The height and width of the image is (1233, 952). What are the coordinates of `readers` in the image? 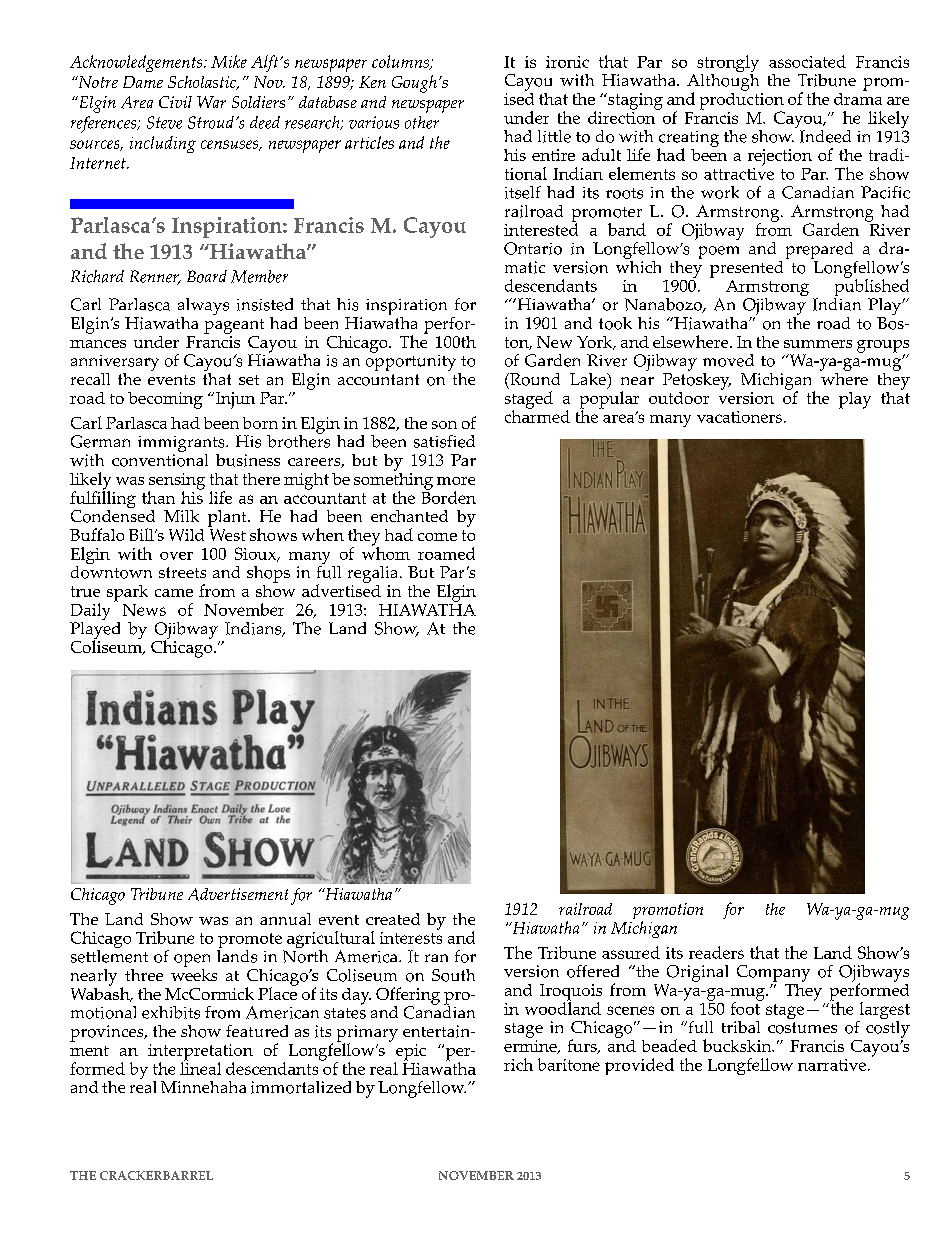 It's located at (716, 952).
